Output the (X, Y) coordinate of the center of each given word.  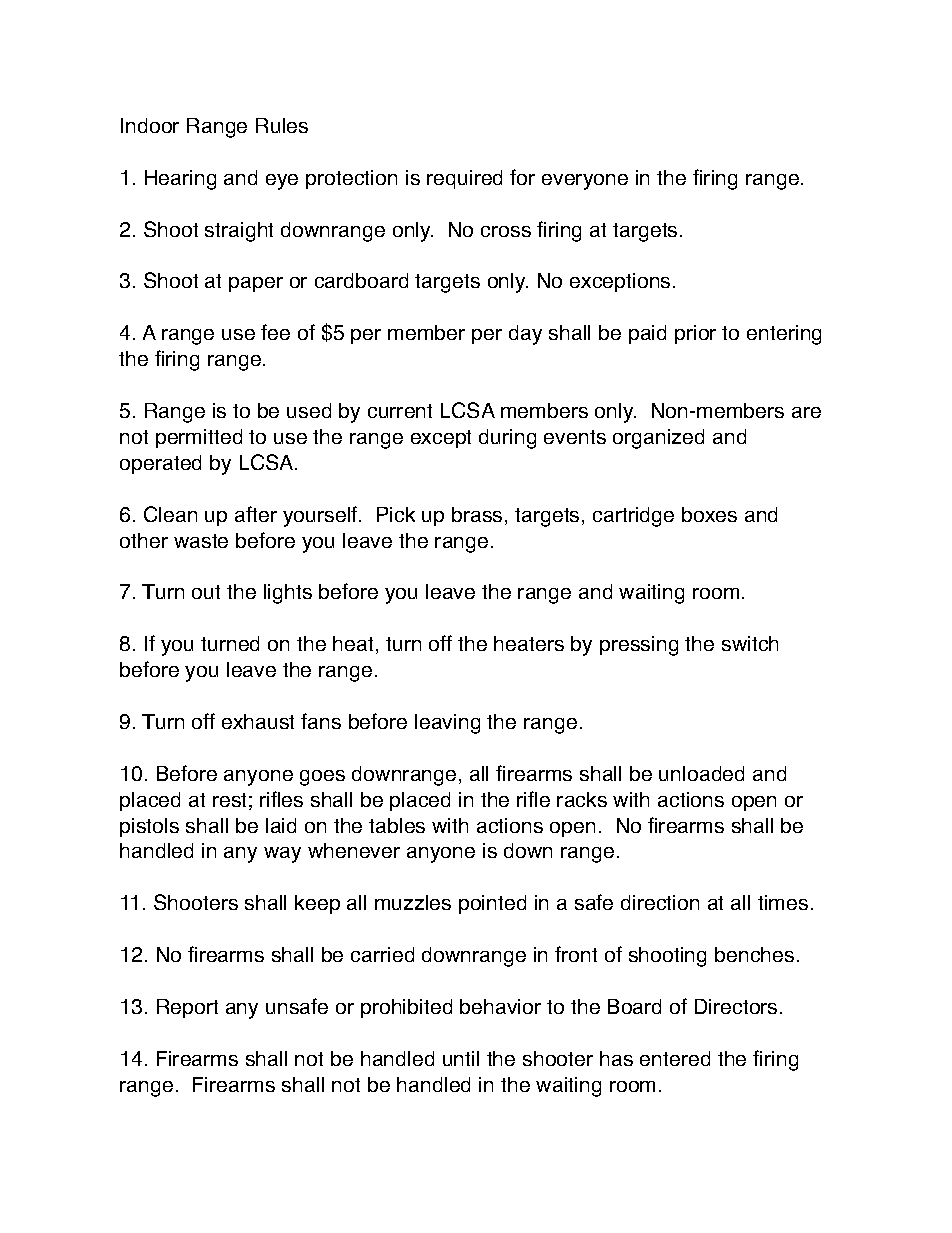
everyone (585, 182)
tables (397, 825)
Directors (736, 1006)
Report (187, 1008)
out (206, 592)
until (461, 1058)
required (464, 179)
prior (695, 334)
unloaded (701, 773)
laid (281, 825)
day (525, 335)
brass (477, 514)
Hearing (180, 180)
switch (750, 643)
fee (275, 332)
